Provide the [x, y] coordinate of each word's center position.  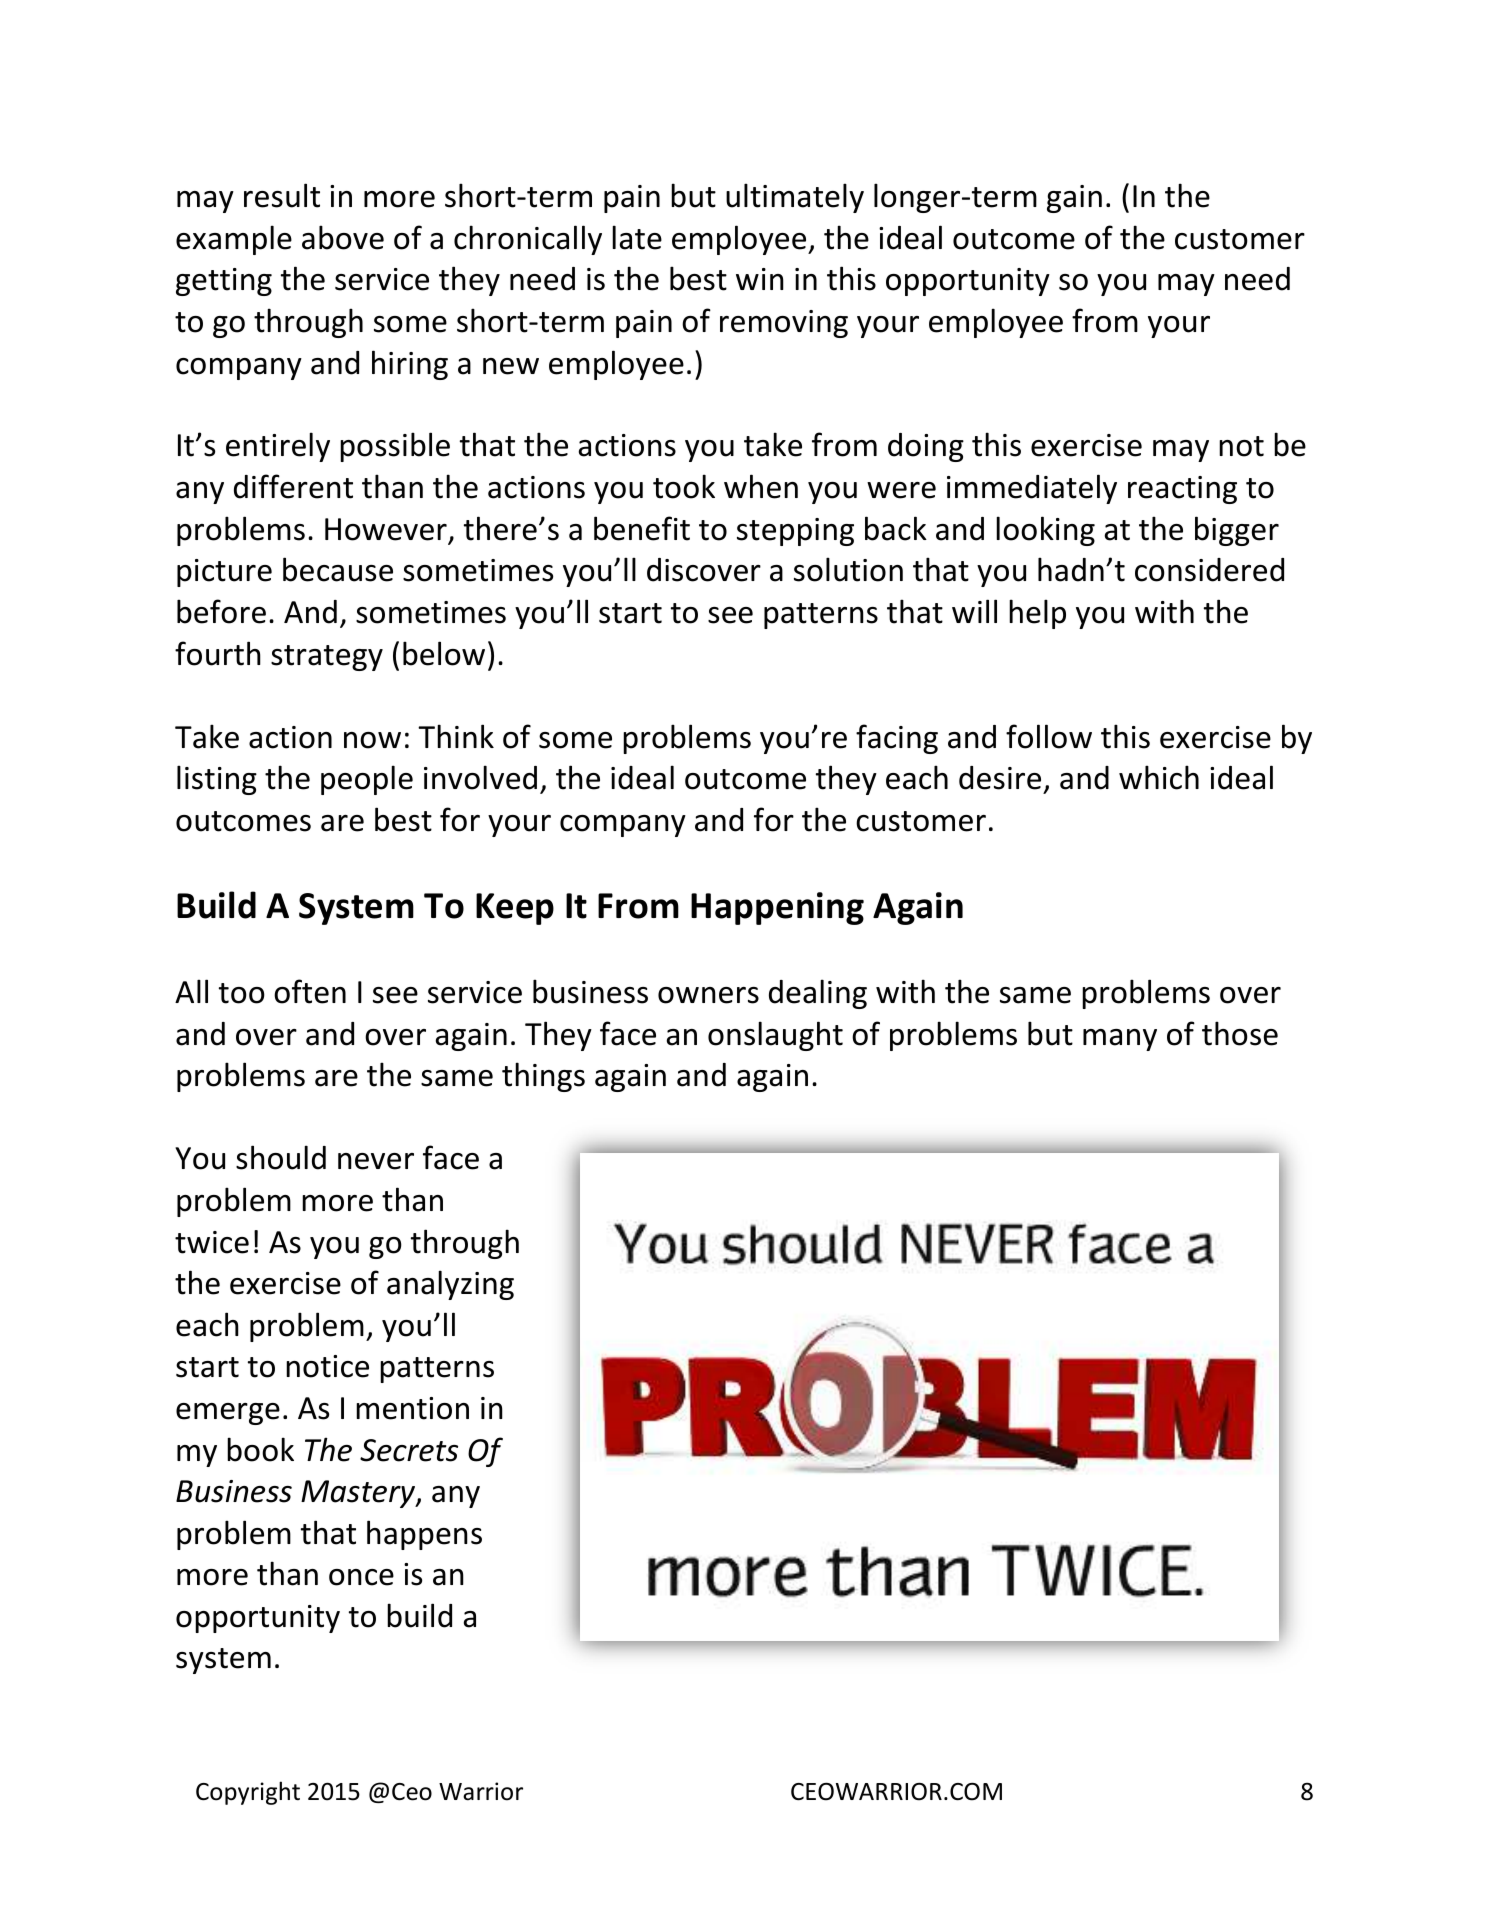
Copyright [248, 1793]
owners [708, 995]
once [361, 1577]
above [343, 237]
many [1120, 1040]
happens [424, 1535]
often [310, 991]
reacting [1182, 490]
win [760, 279]
